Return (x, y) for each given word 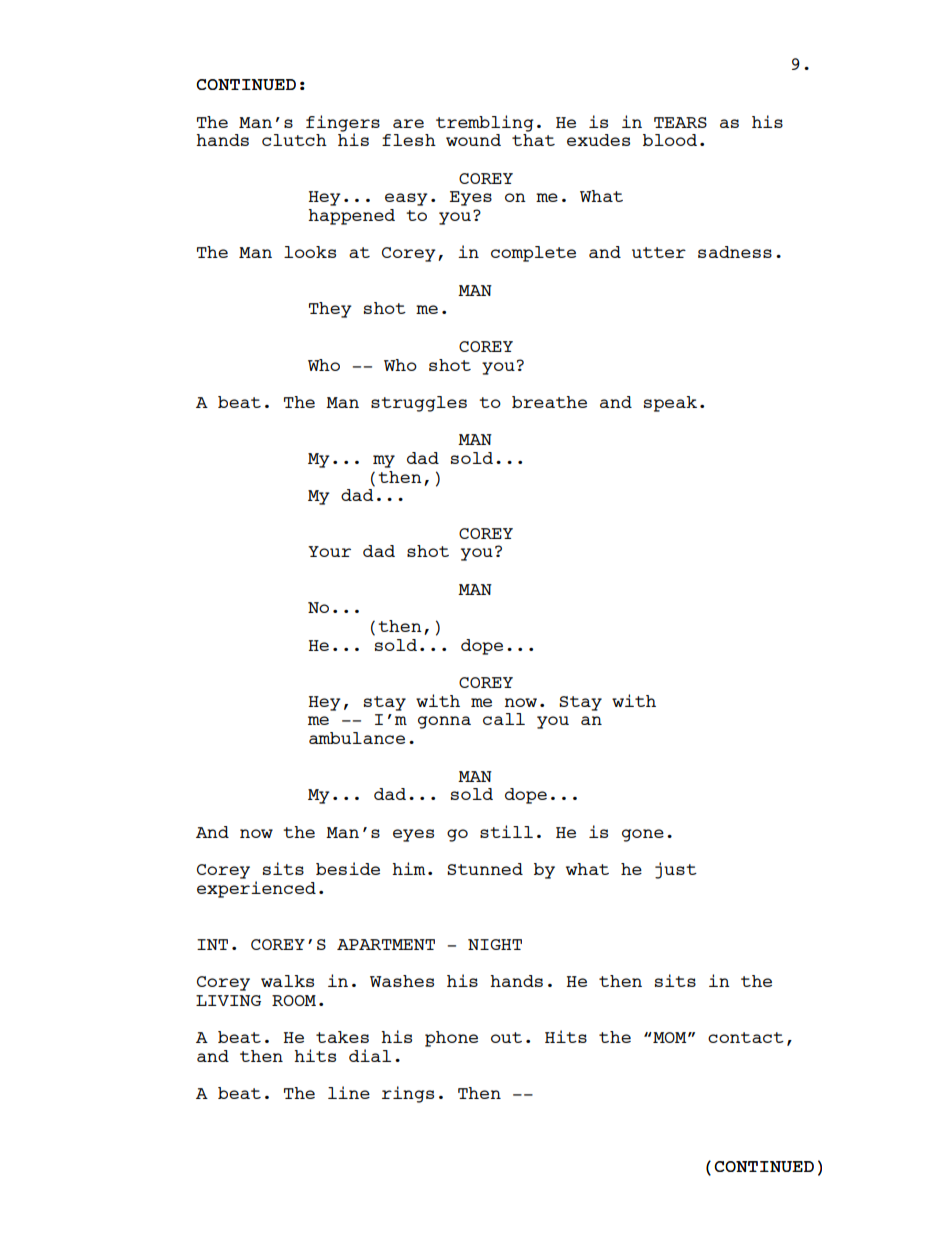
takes (342, 1037)
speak (670, 404)
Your (329, 551)
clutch (294, 140)
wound (473, 140)
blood (670, 140)
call (504, 719)
